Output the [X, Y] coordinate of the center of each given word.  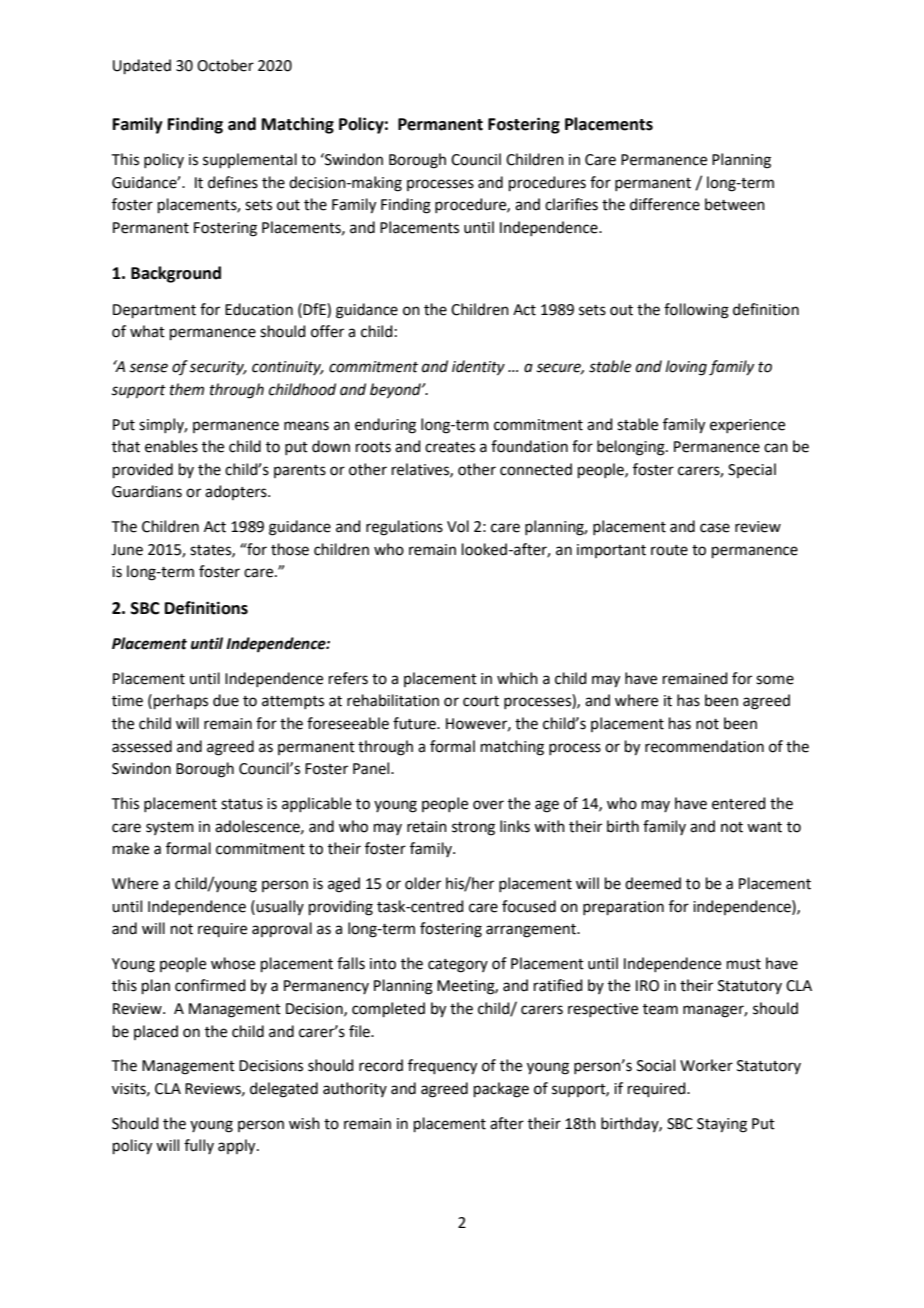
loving [686, 368]
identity [478, 368]
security [217, 368]
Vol [458, 526]
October [225, 65]
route [669, 550]
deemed [653, 883]
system [170, 828]
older [423, 883]
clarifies [571, 204]
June [127, 550]
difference [665, 204]
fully [199, 1146]
